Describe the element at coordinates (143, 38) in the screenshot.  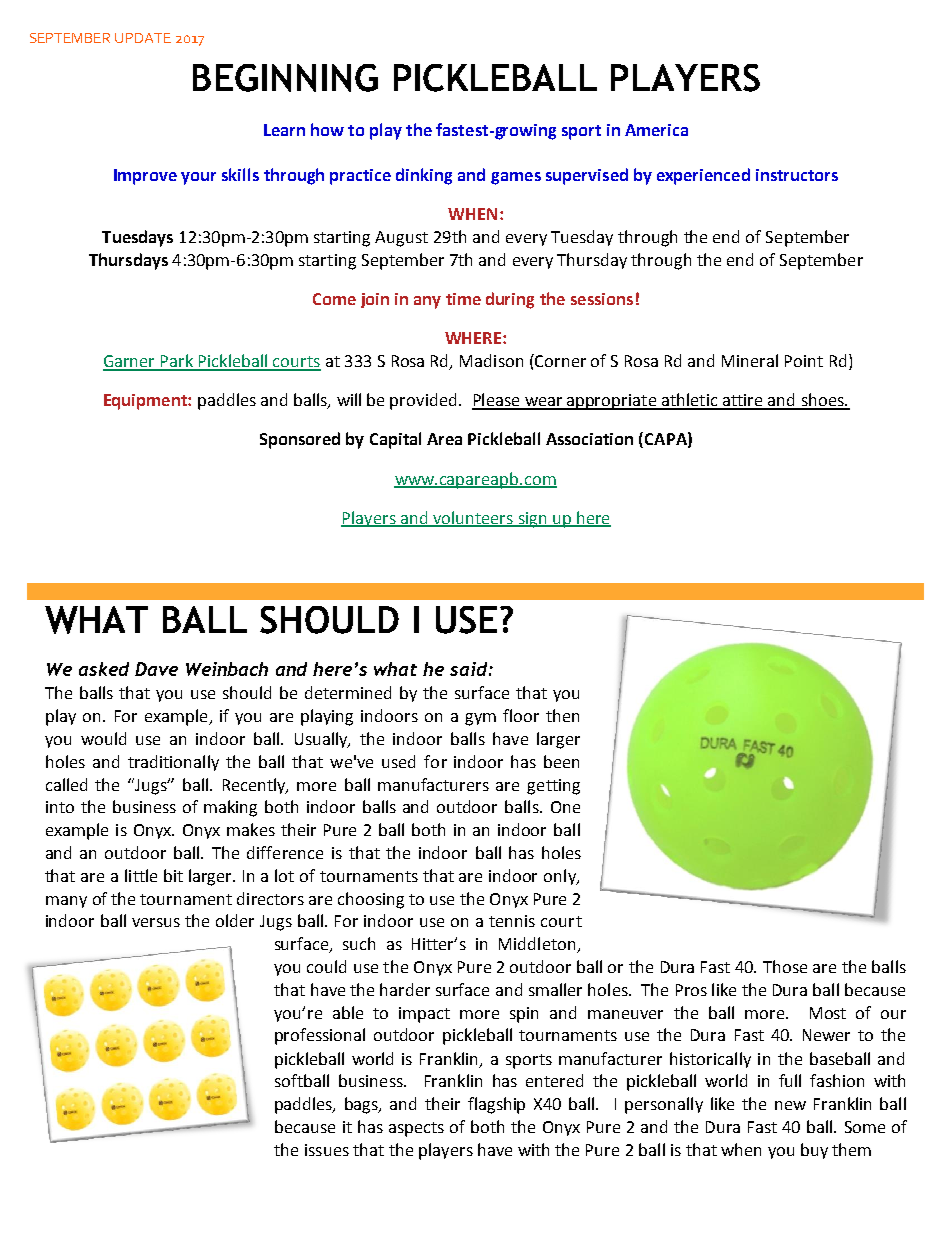
I see `UPDATE` at that location.
